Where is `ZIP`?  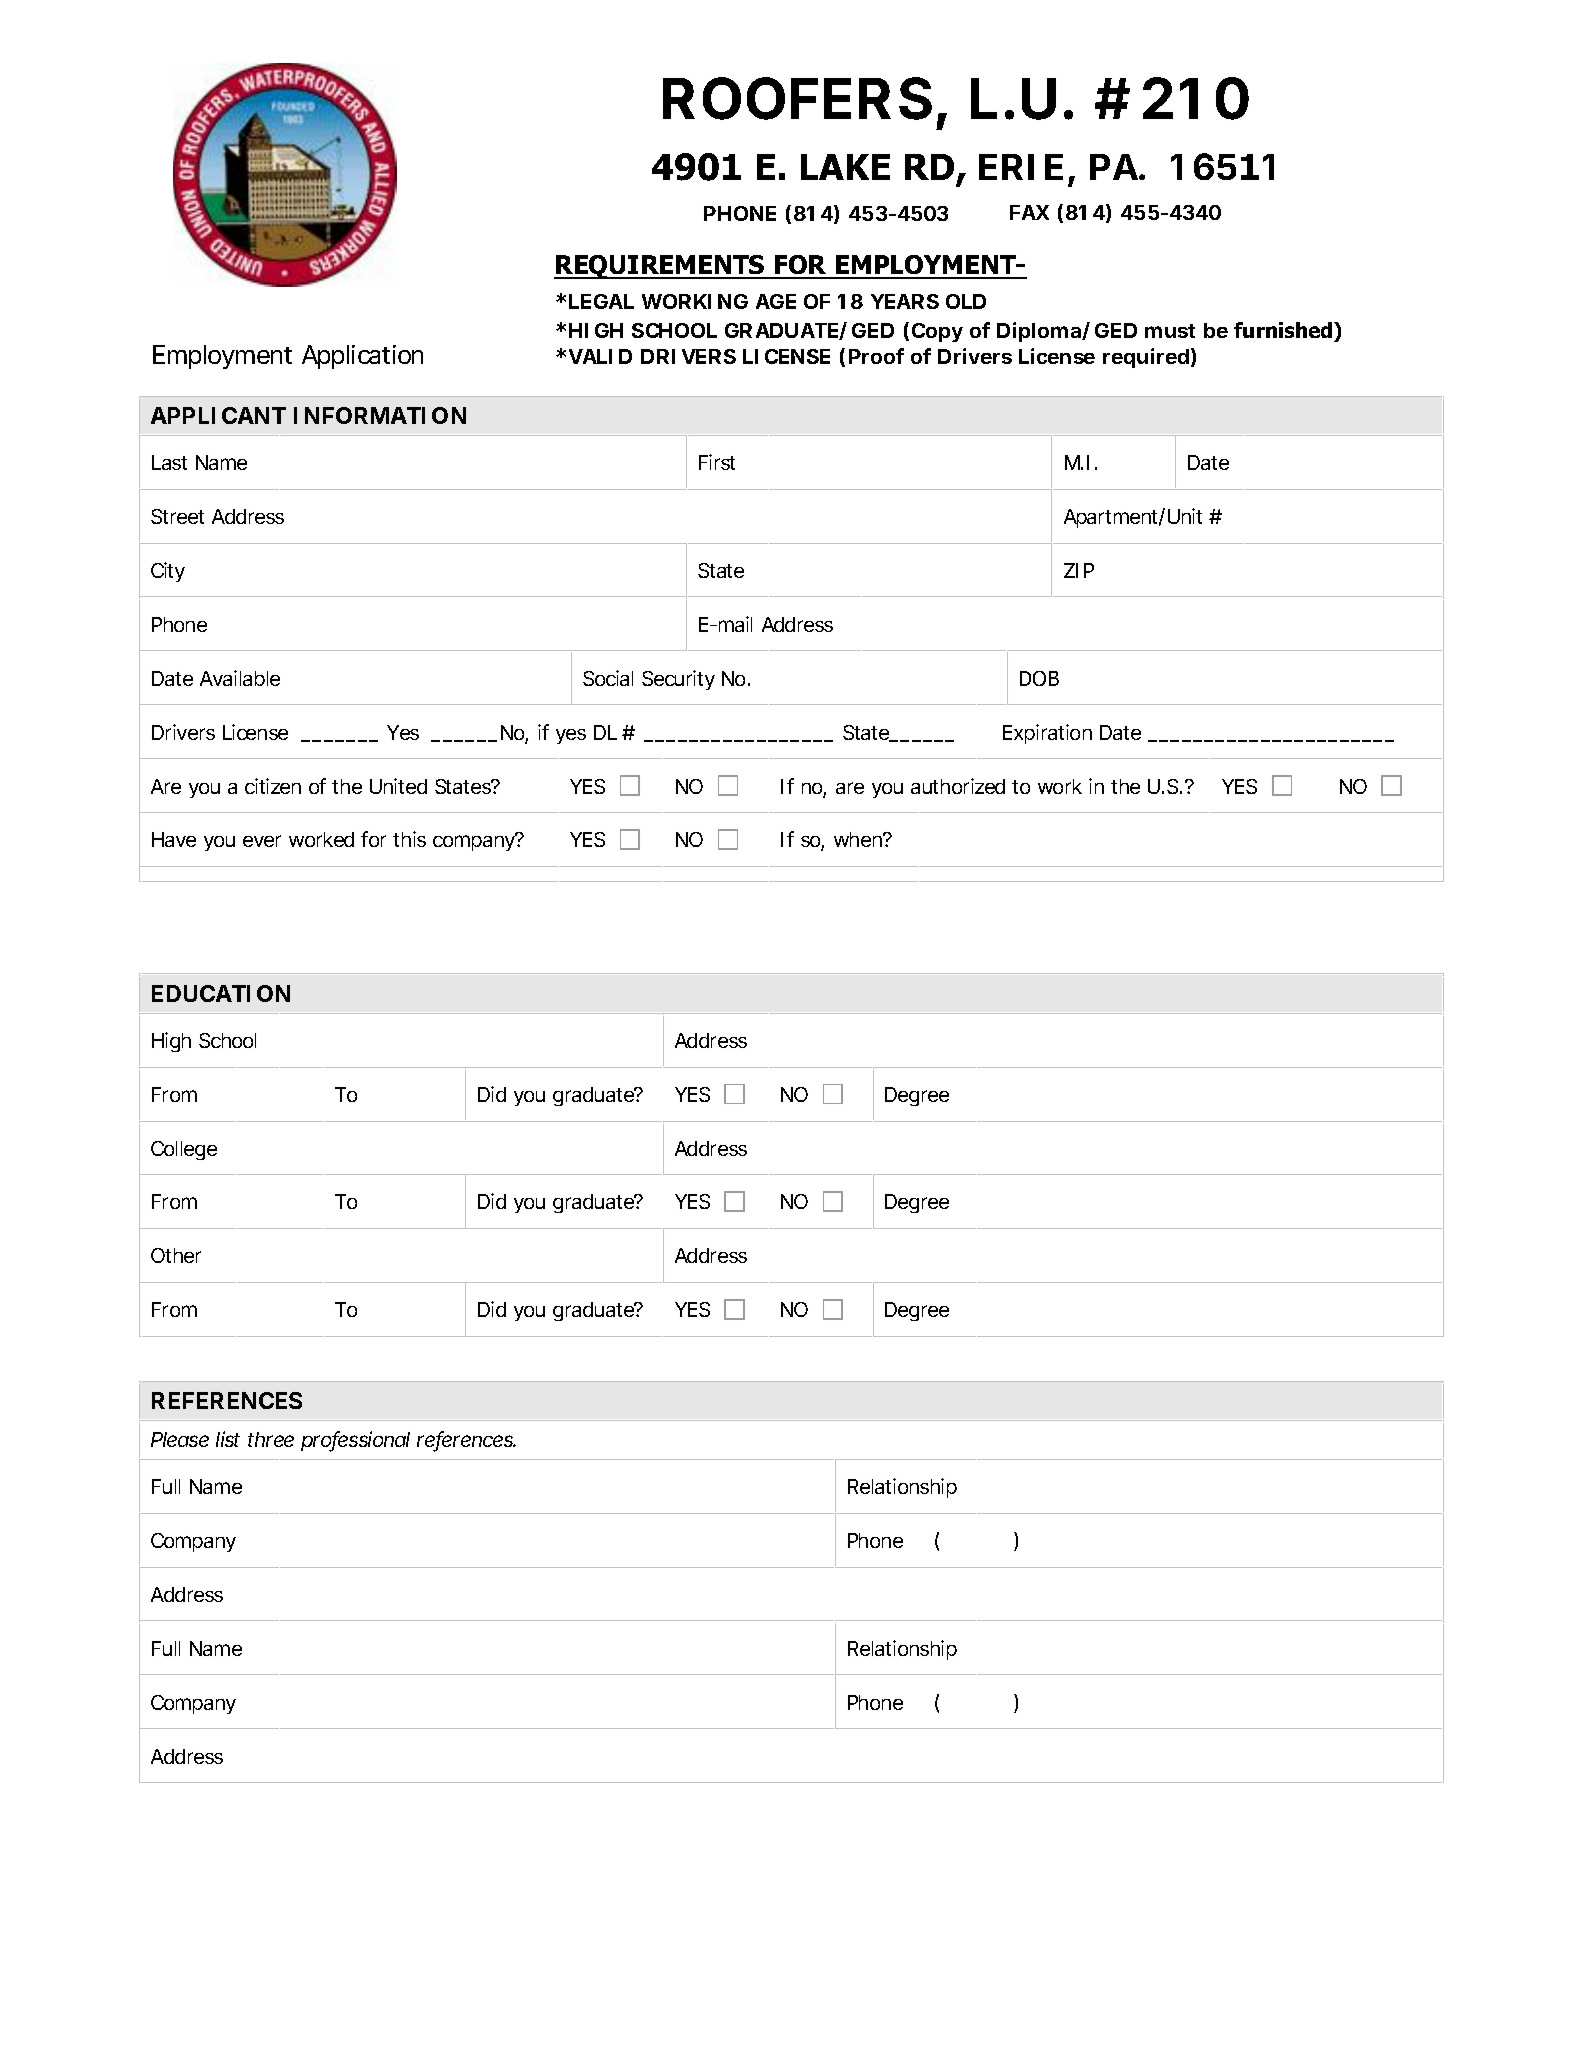
ZIP is located at coordinates (1079, 570).
